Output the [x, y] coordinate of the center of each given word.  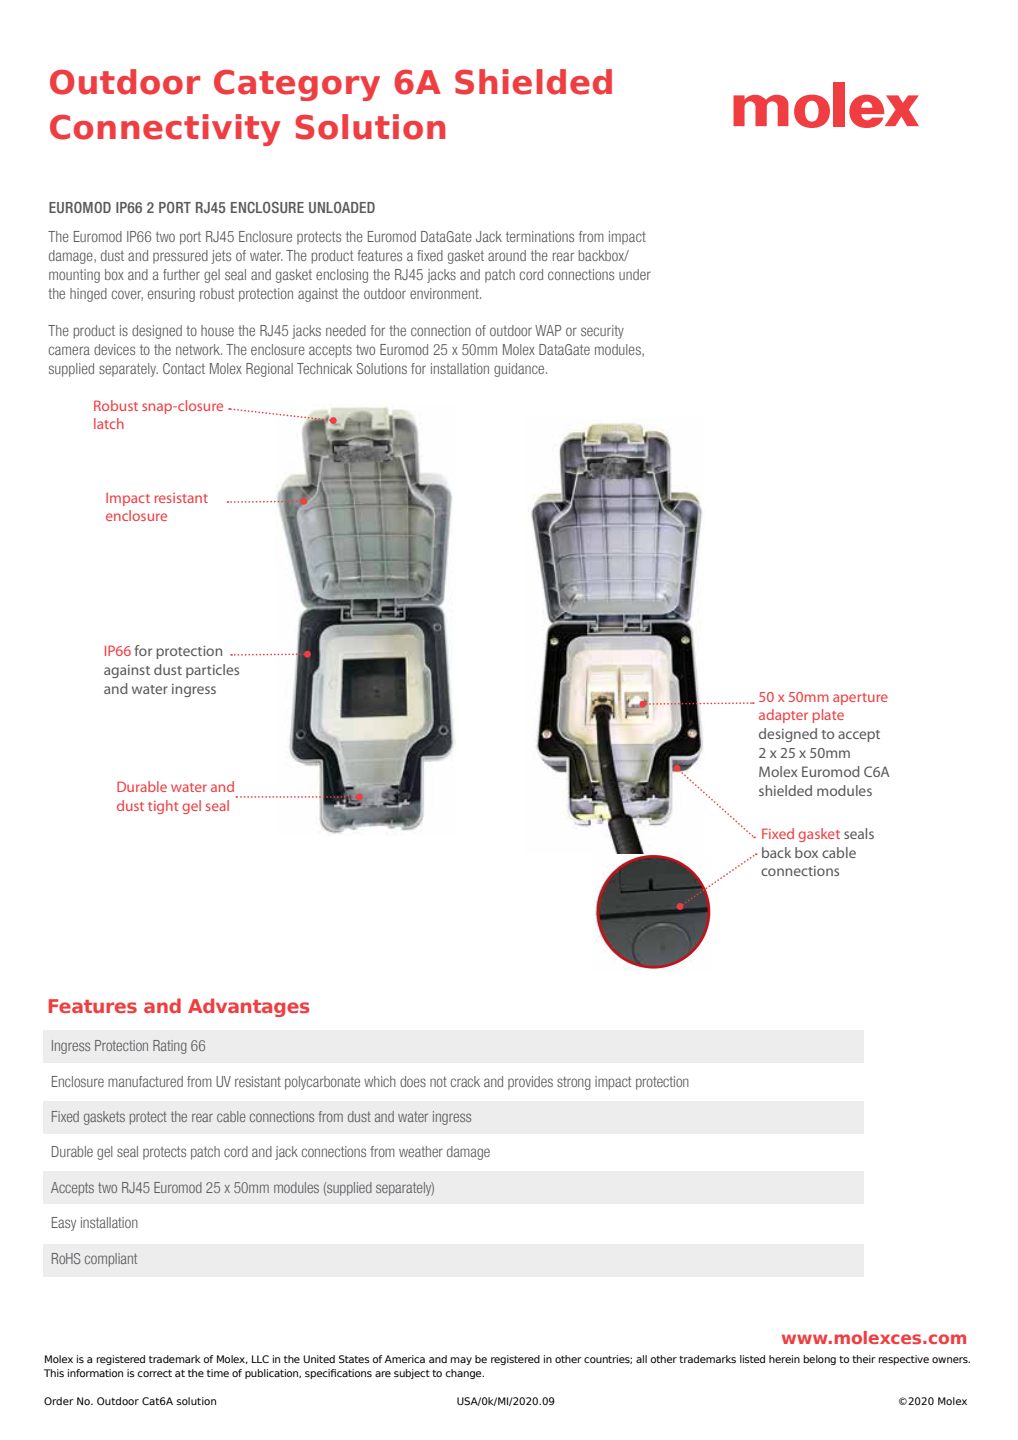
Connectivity [165, 130]
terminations [540, 236]
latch [109, 423]
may [461, 1361]
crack [465, 1081]
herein [784, 1359]
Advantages [248, 1007]
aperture [860, 699]
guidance [520, 370]
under [635, 274]
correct [154, 1373]
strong [574, 1083]
